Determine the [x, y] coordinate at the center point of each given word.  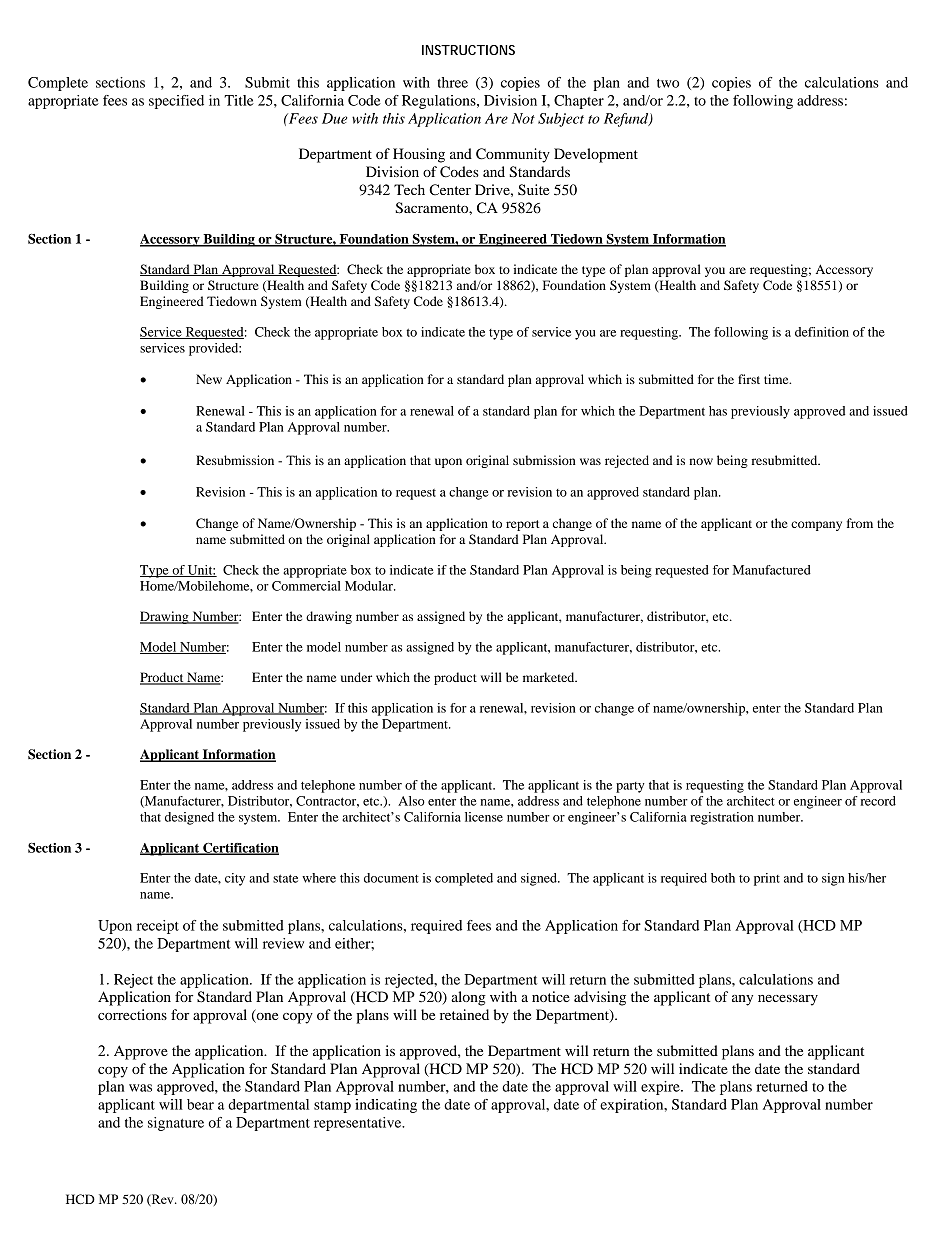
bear [200, 1104]
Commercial [306, 586]
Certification [240, 849]
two [668, 83]
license [484, 817]
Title [239, 100]
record [878, 801]
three [452, 82]
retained [464, 1014]
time [777, 379]
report [523, 525]
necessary [788, 1000]
